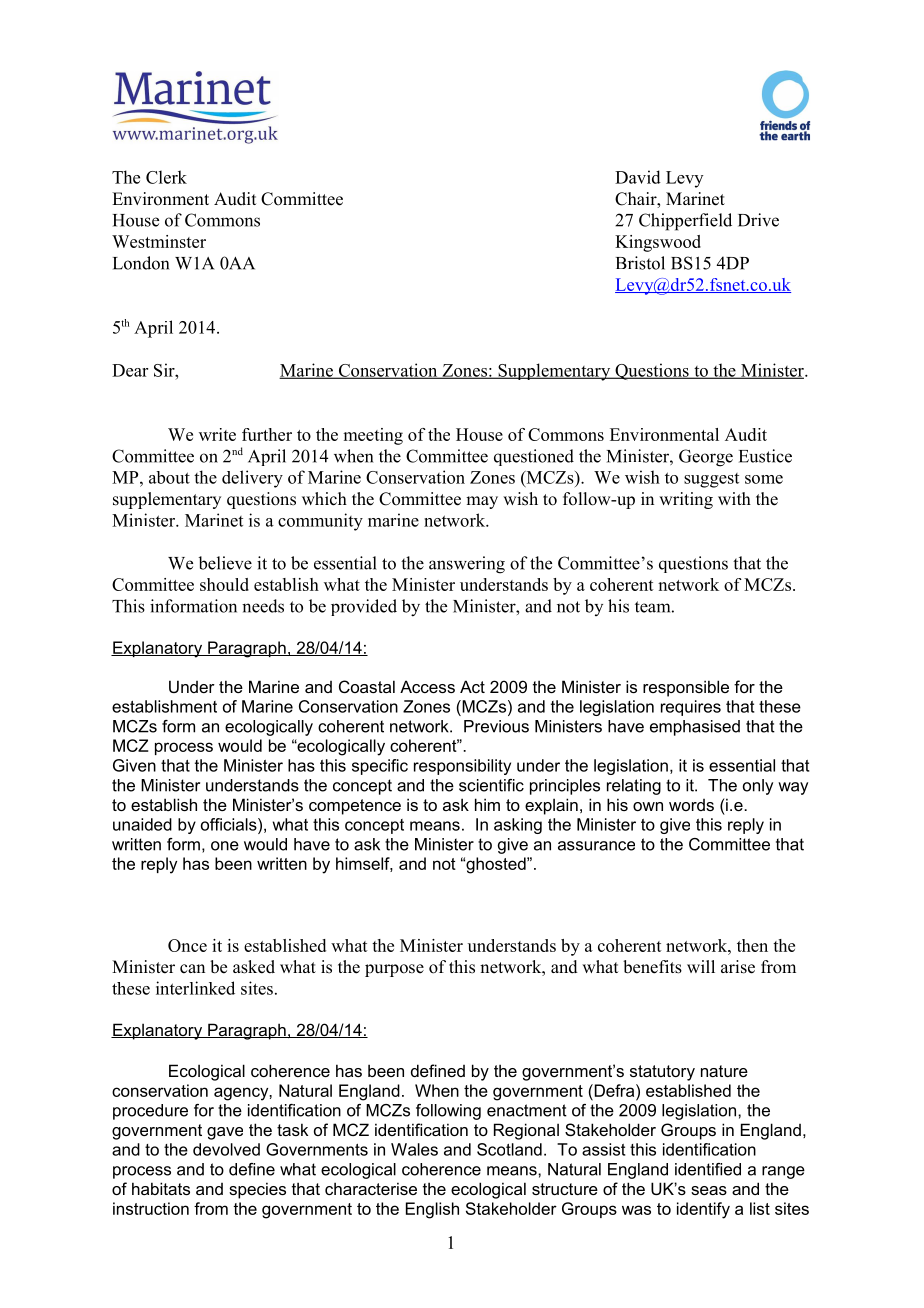 Image resolution: width=924 pixels, height=1308 pixels. Describe the element at coordinates (226, 1149) in the image. I see `devolved` at that location.
